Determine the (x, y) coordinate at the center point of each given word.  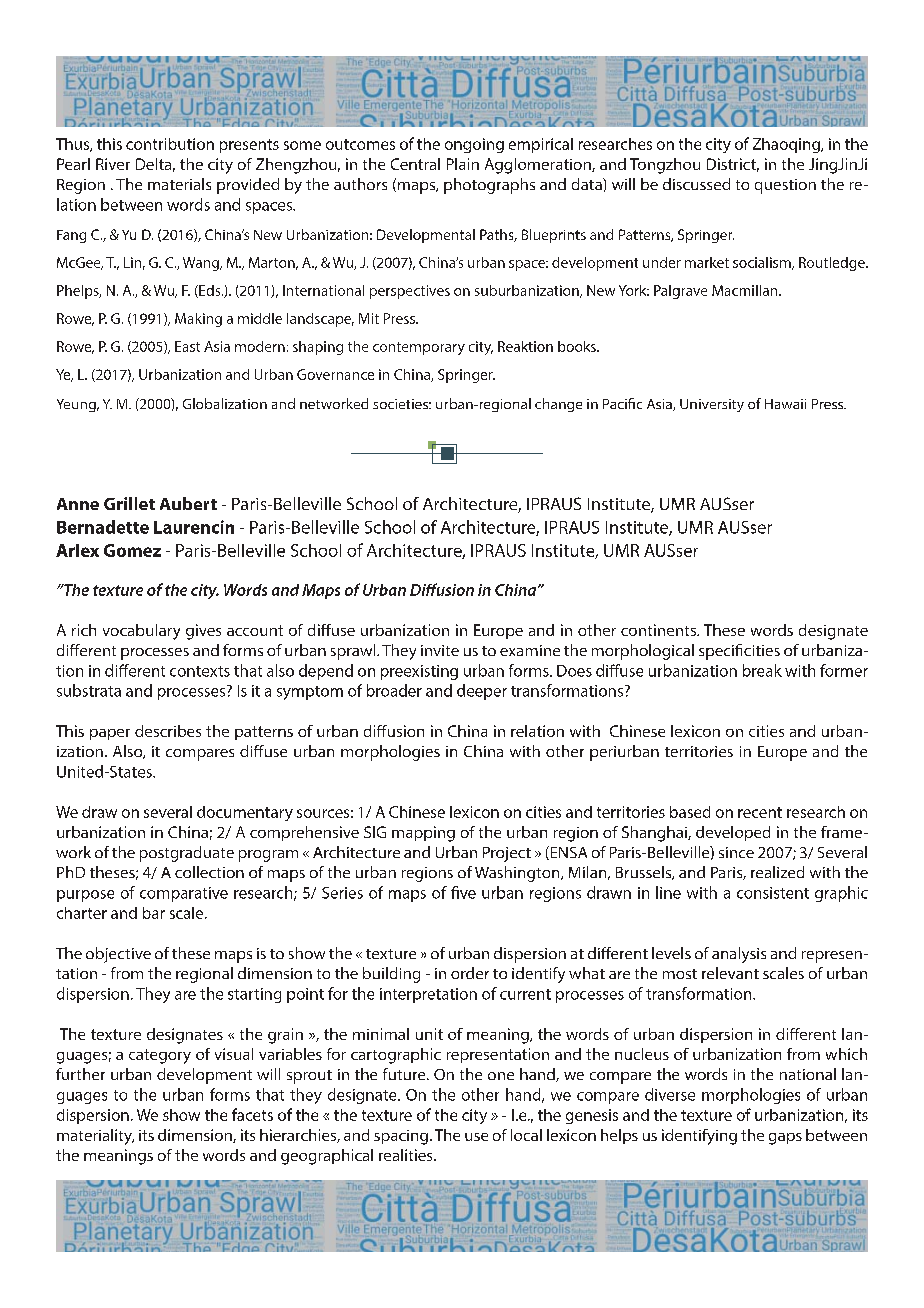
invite (440, 650)
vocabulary (141, 632)
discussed (696, 184)
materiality (95, 1137)
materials (179, 184)
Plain (463, 164)
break (762, 670)
